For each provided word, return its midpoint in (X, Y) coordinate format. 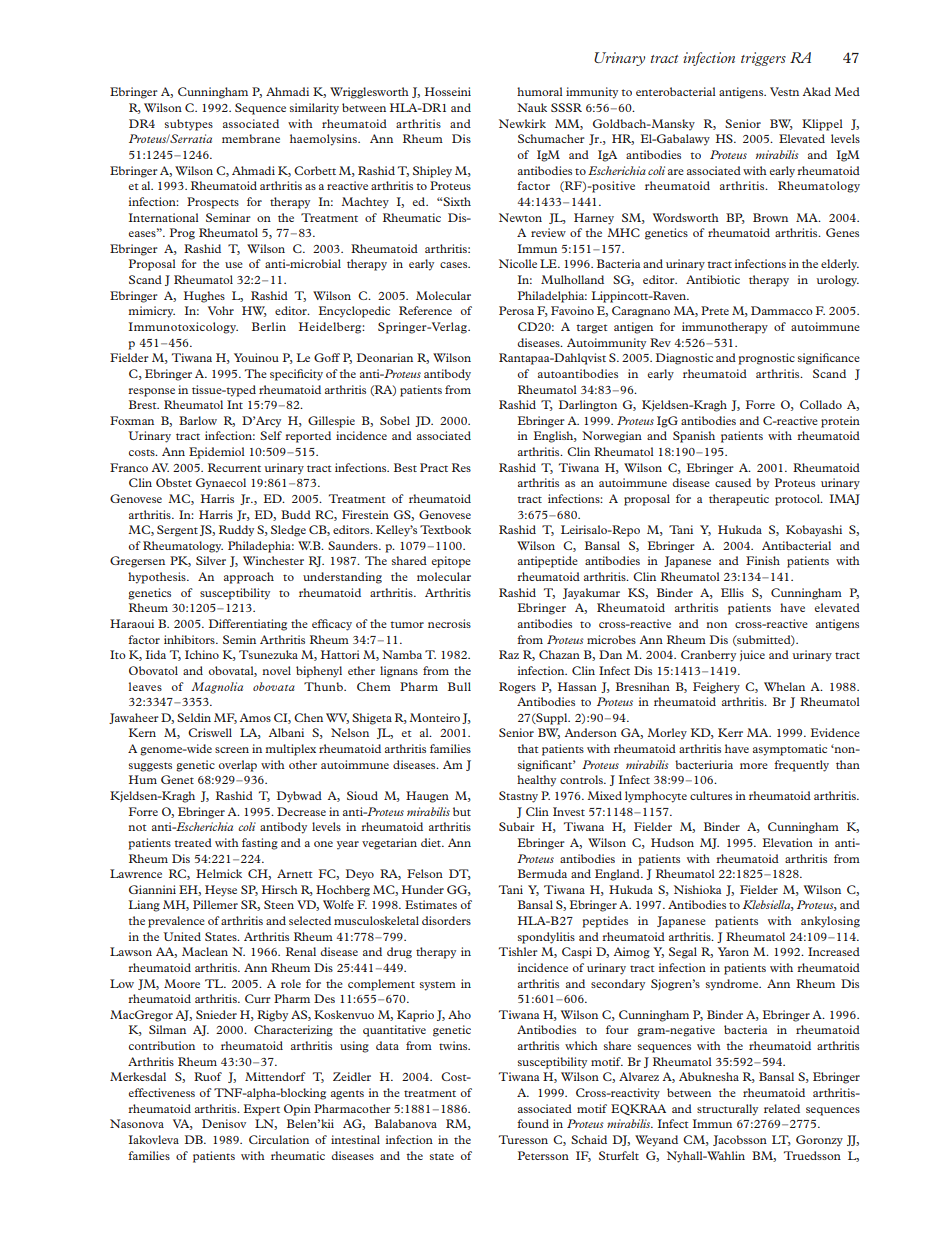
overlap (238, 766)
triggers (763, 59)
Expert (262, 1110)
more (754, 766)
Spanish (694, 437)
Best (405, 467)
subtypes (189, 125)
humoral (540, 91)
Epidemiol (217, 453)
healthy (536, 781)
